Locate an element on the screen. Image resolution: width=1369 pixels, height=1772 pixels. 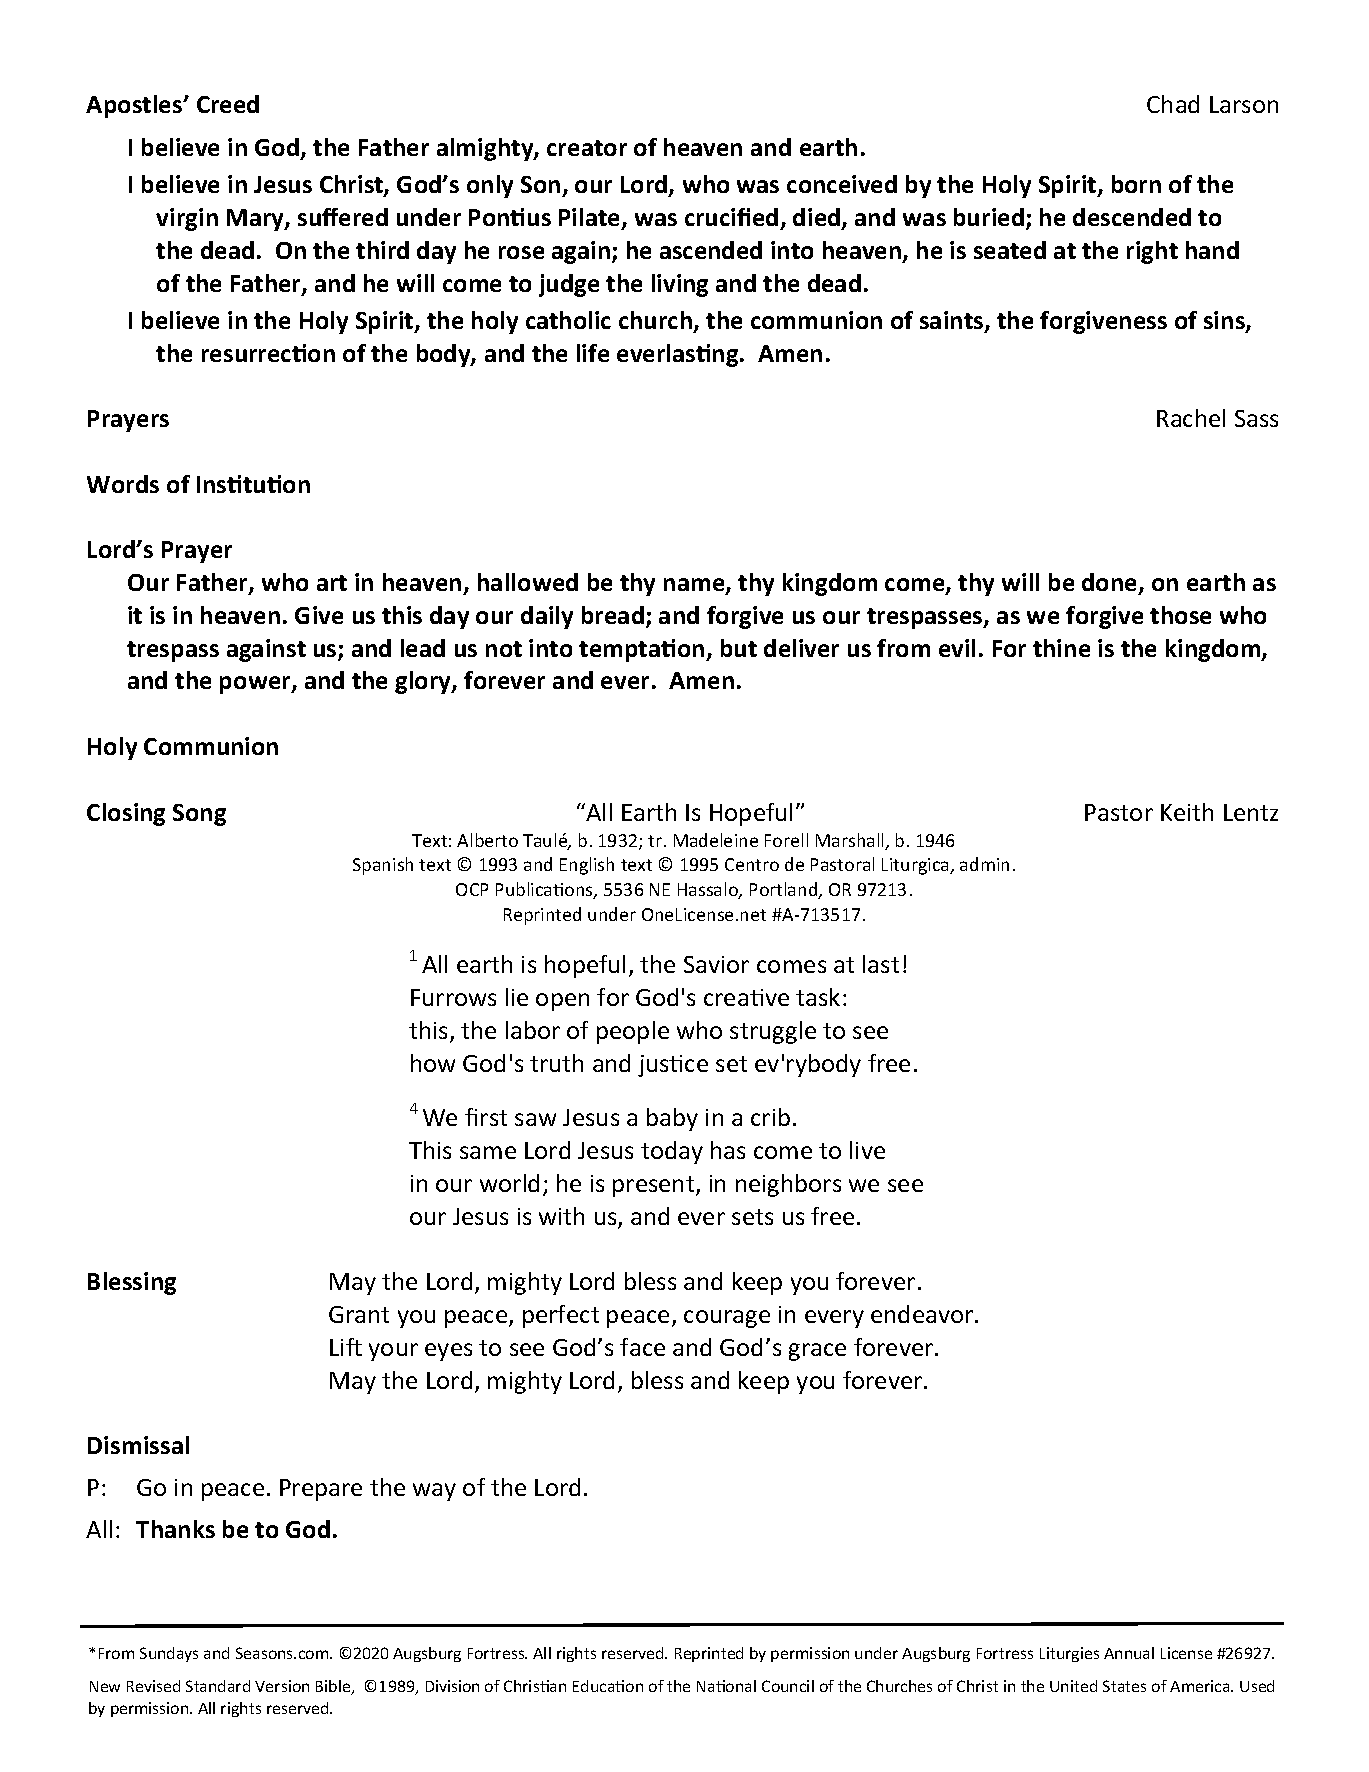
born is located at coordinates (1136, 184).
